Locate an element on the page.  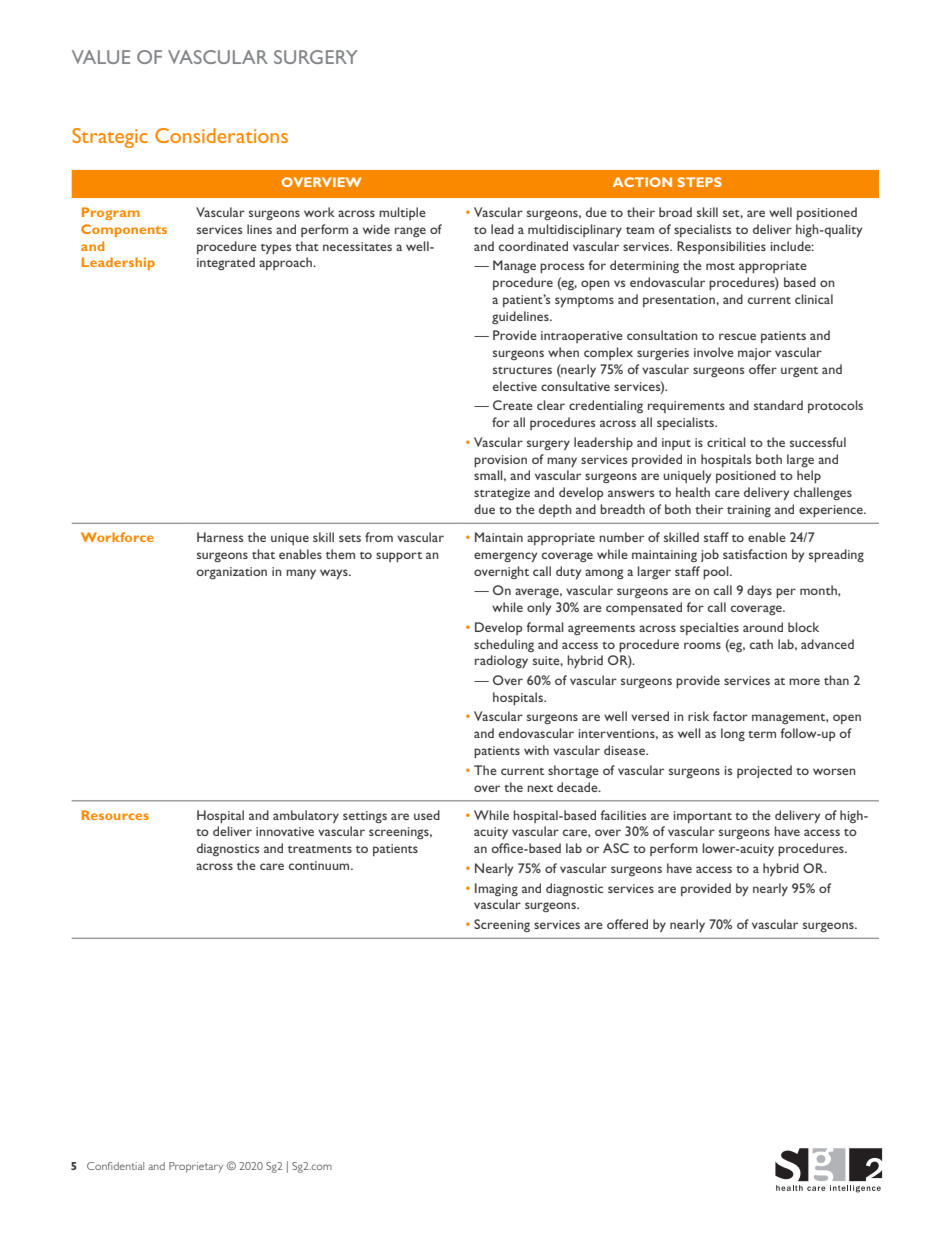
important is located at coordinates (703, 817).
